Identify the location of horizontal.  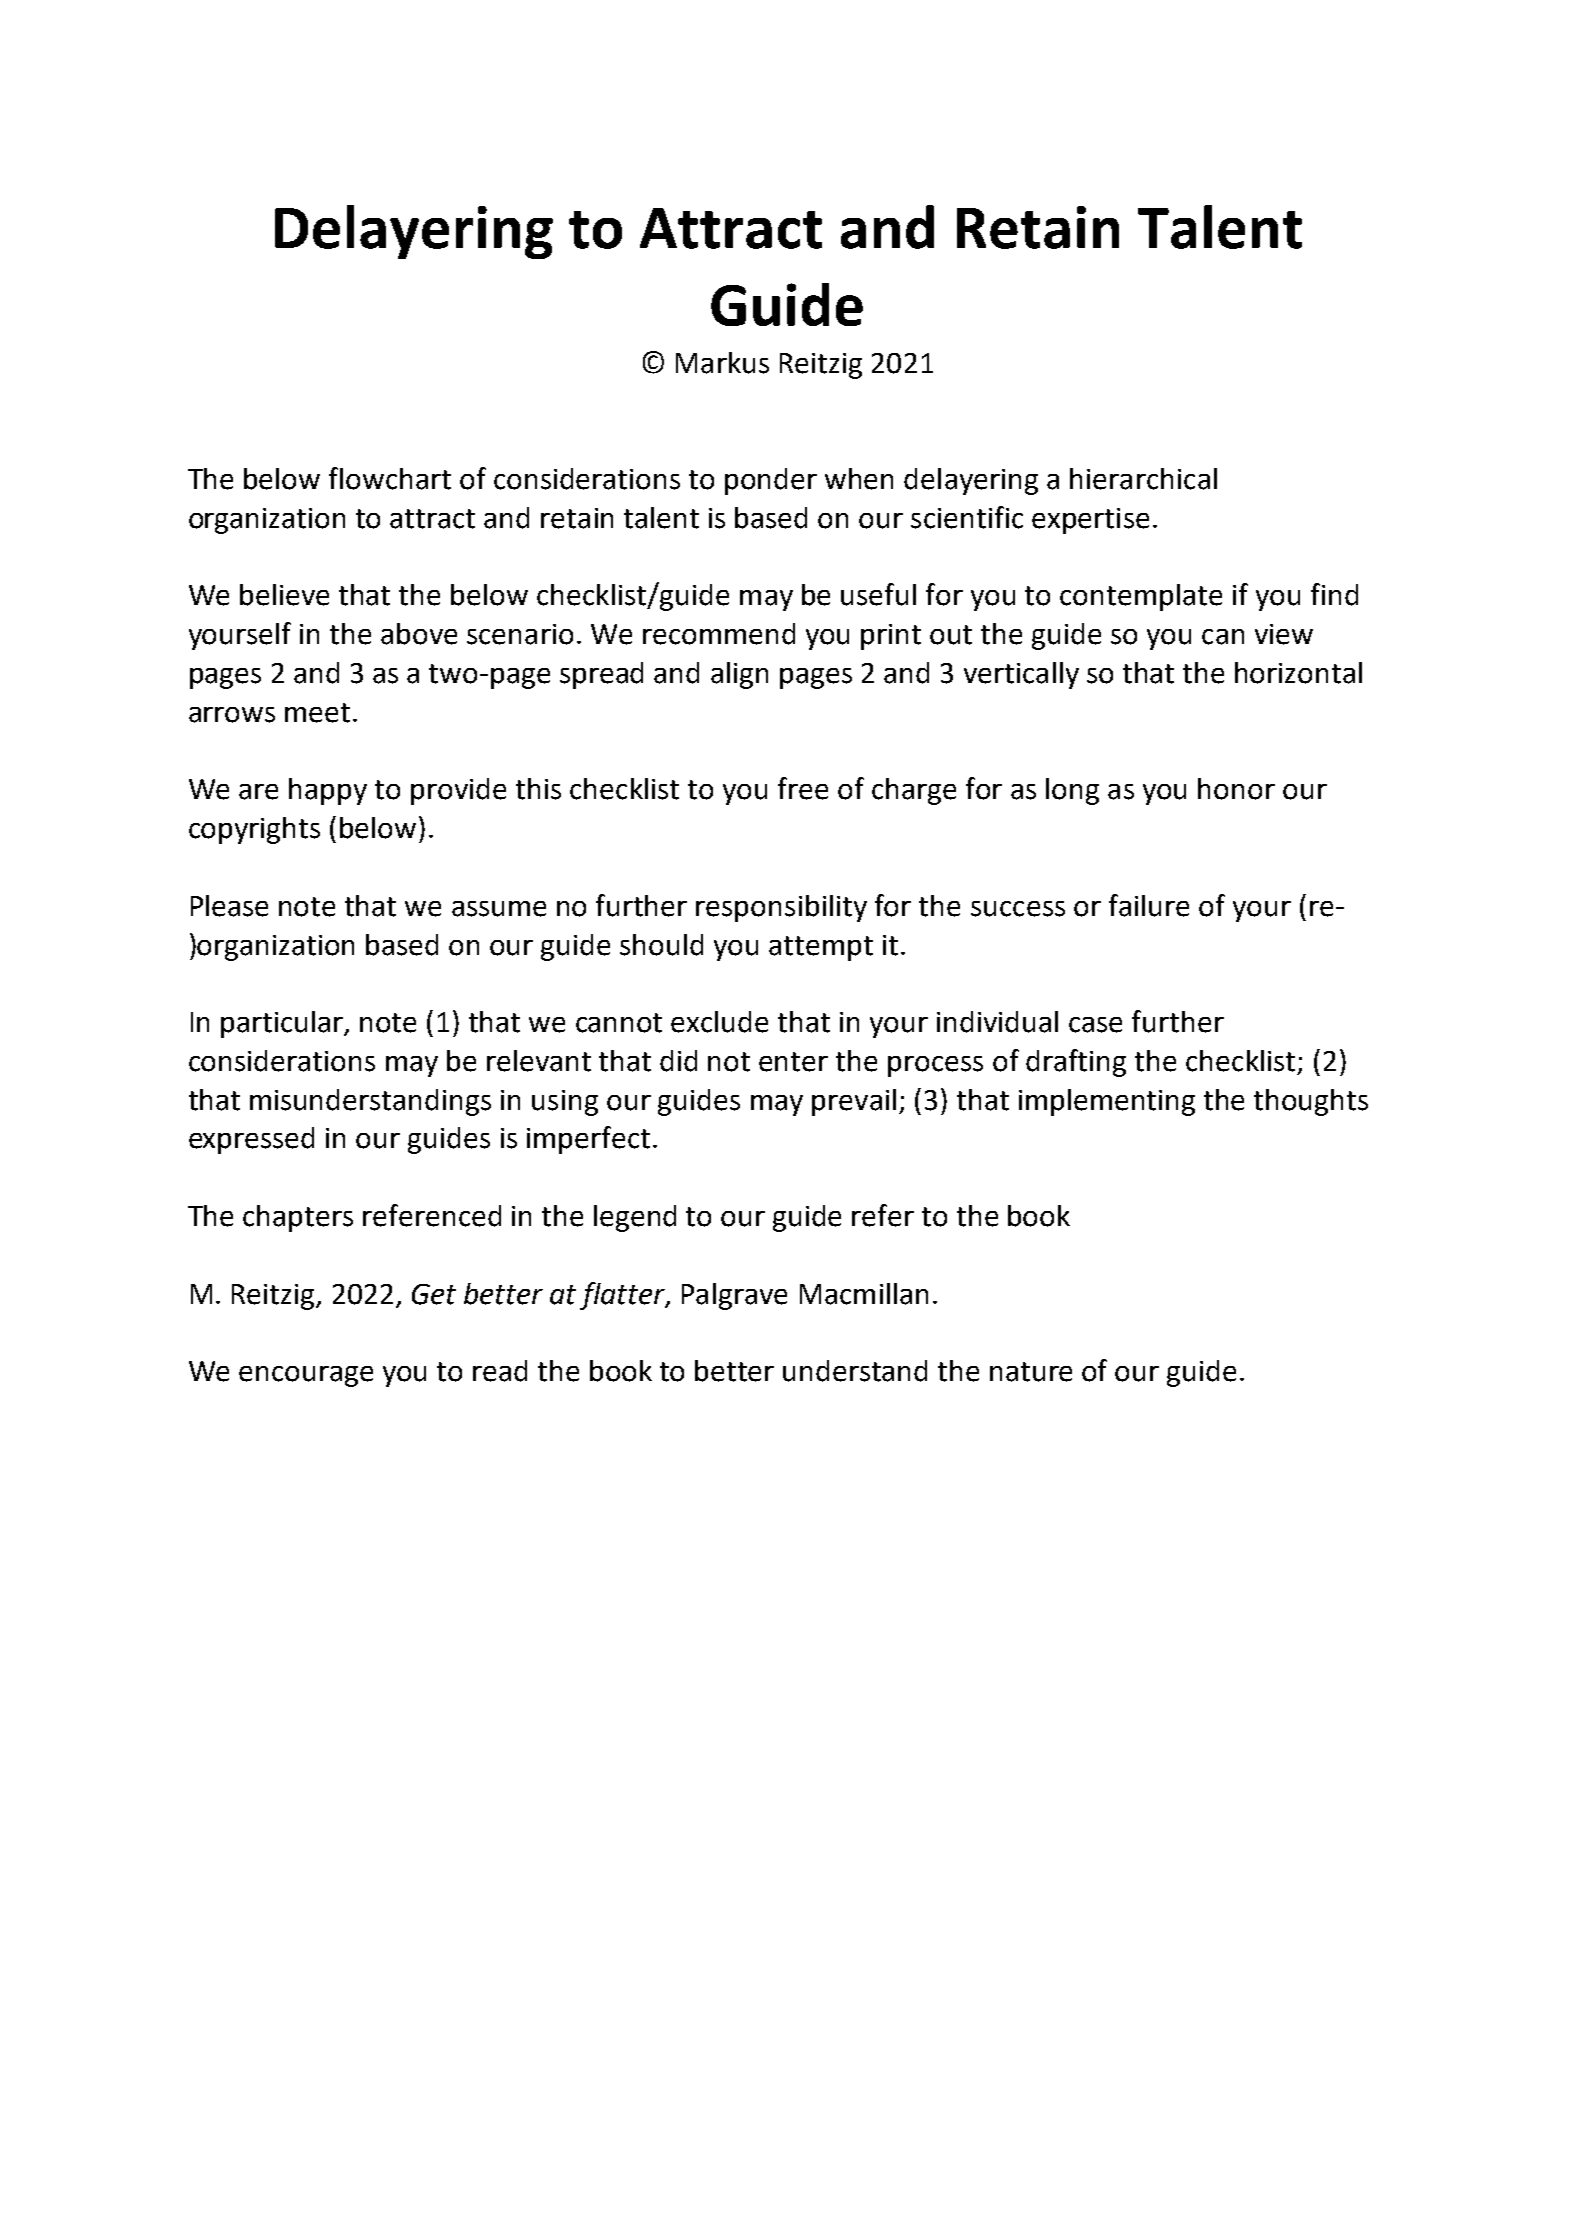
(1298, 673).
